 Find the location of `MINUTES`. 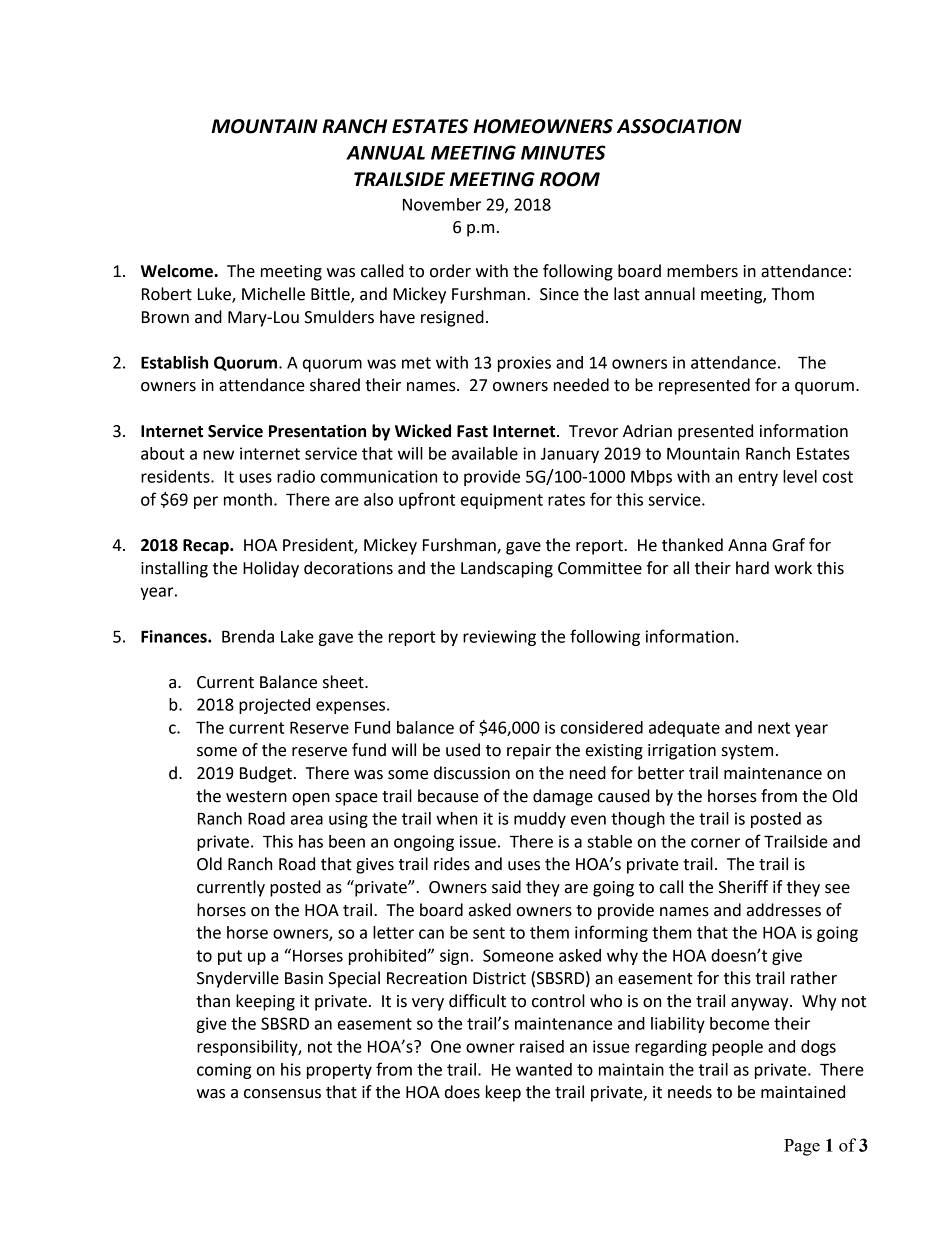

MINUTES is located at coordinates (563, 152).
